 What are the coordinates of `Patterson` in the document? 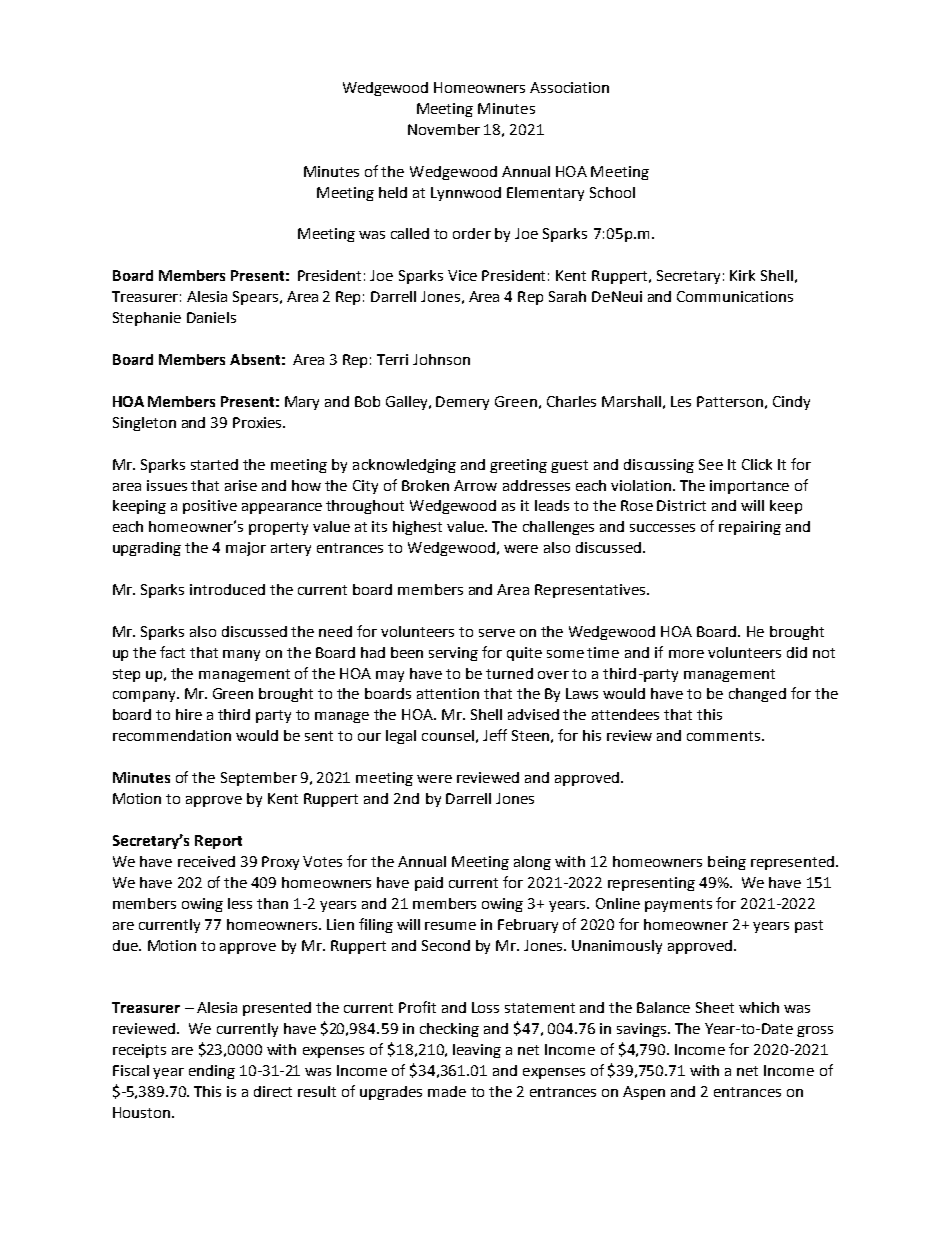 It's located at (730, 401).
